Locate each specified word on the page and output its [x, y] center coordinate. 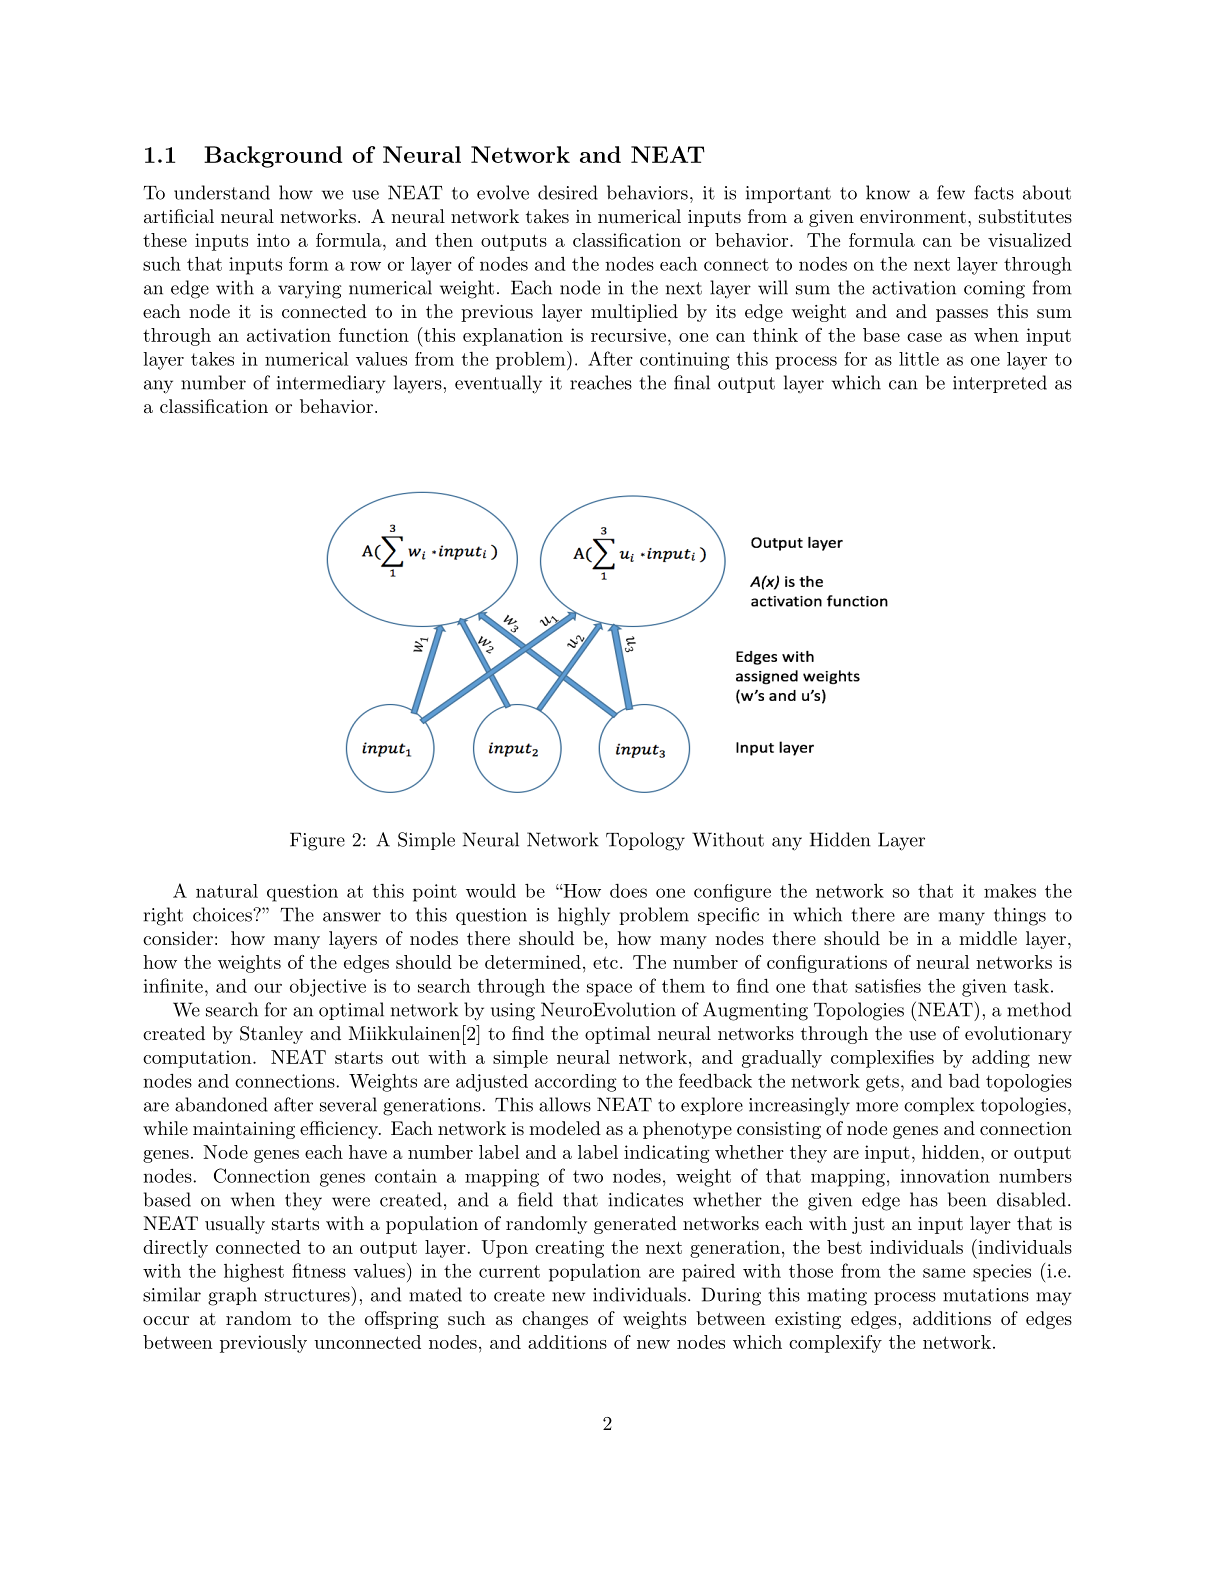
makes [1010, 891]
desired [568, 192]
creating [569, 1249]
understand [222, 192]
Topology [645, 841]
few [951, 192]
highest [254, 1272]
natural [227, 891]
